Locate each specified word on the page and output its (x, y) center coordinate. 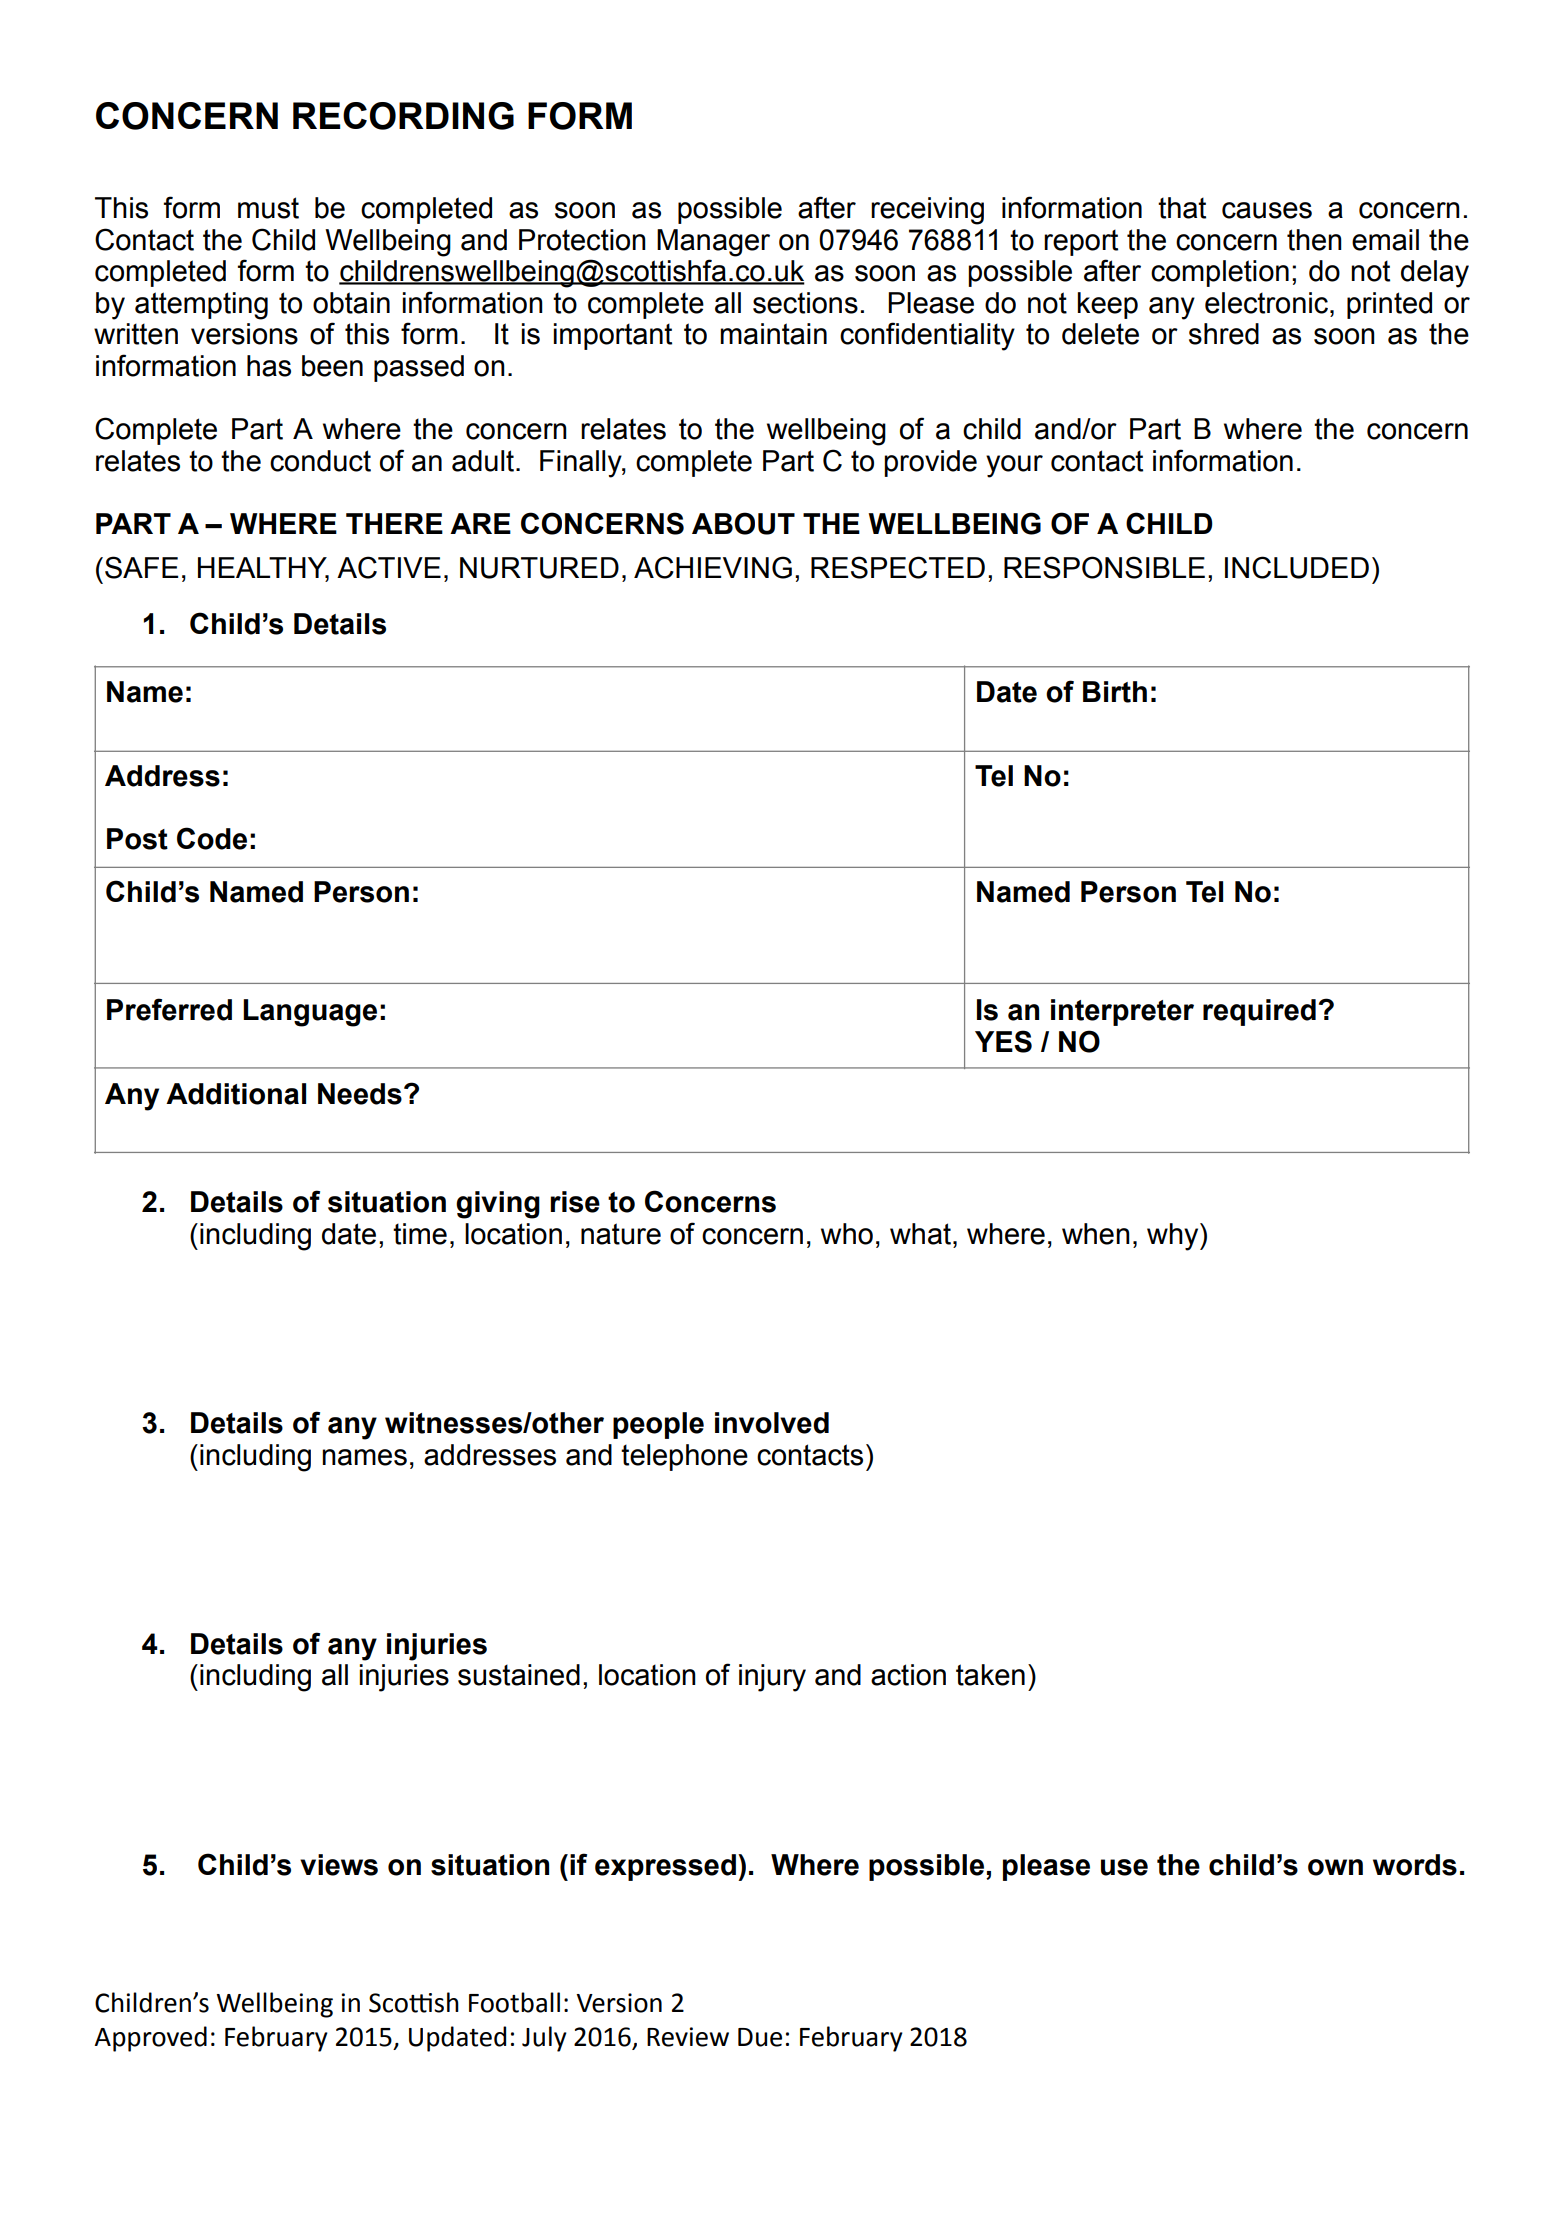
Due (760, 2037)
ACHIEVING (713, 567)
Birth (1115, 692)
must (268, 208)
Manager (713, 243)
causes (1267, 210)
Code (212, 838)
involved (772, 1423)
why (1174, 1237)
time (420, 1234)
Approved (150, 2039)
